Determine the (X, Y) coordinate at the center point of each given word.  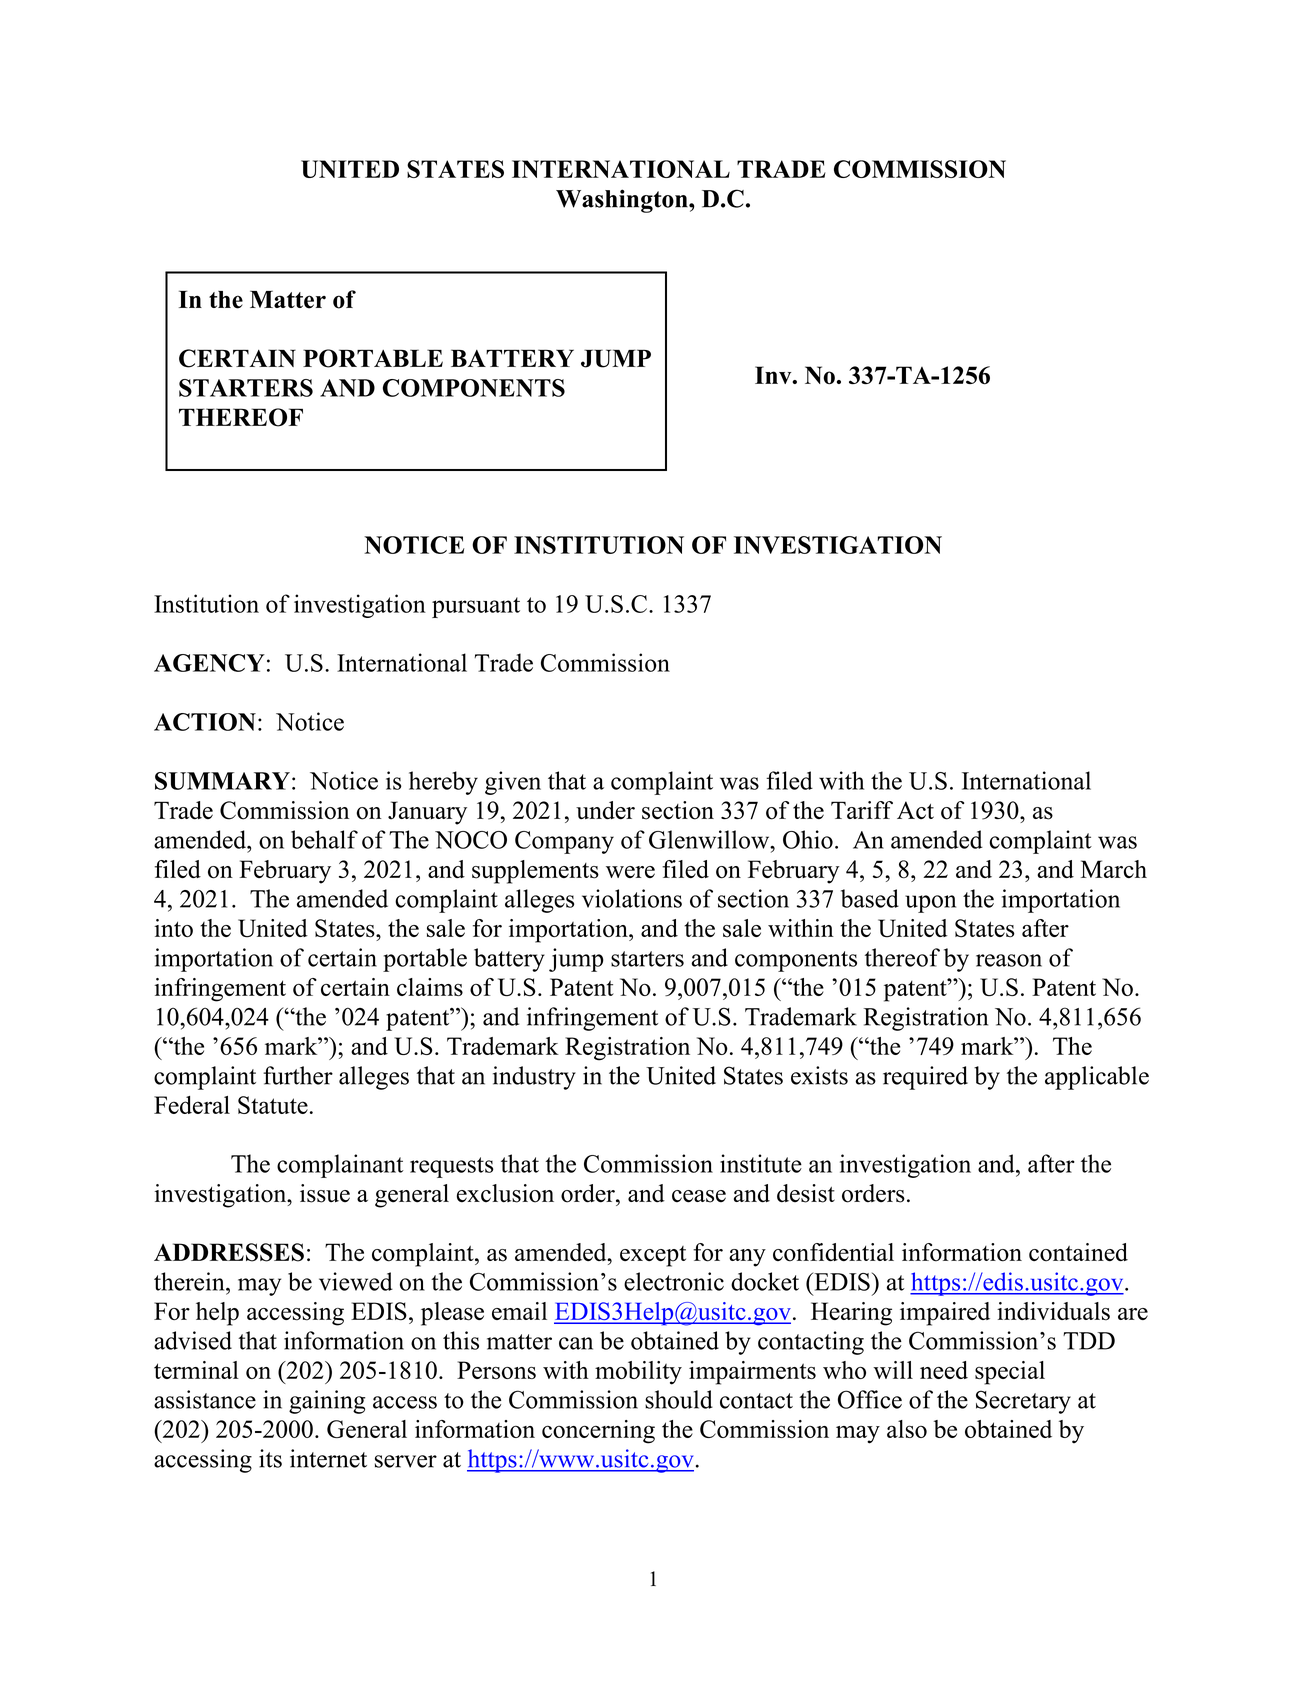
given (513, 783)
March (1114, 869)
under (605, 810)
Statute (273, 1105)
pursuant (476, 607)
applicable (1097, 1078)
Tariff (862, 810)
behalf (324, 839)
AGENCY (209, 663)
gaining (327, 1402)
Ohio (808, 839)
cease (699, 1196)
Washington (623, 201)
